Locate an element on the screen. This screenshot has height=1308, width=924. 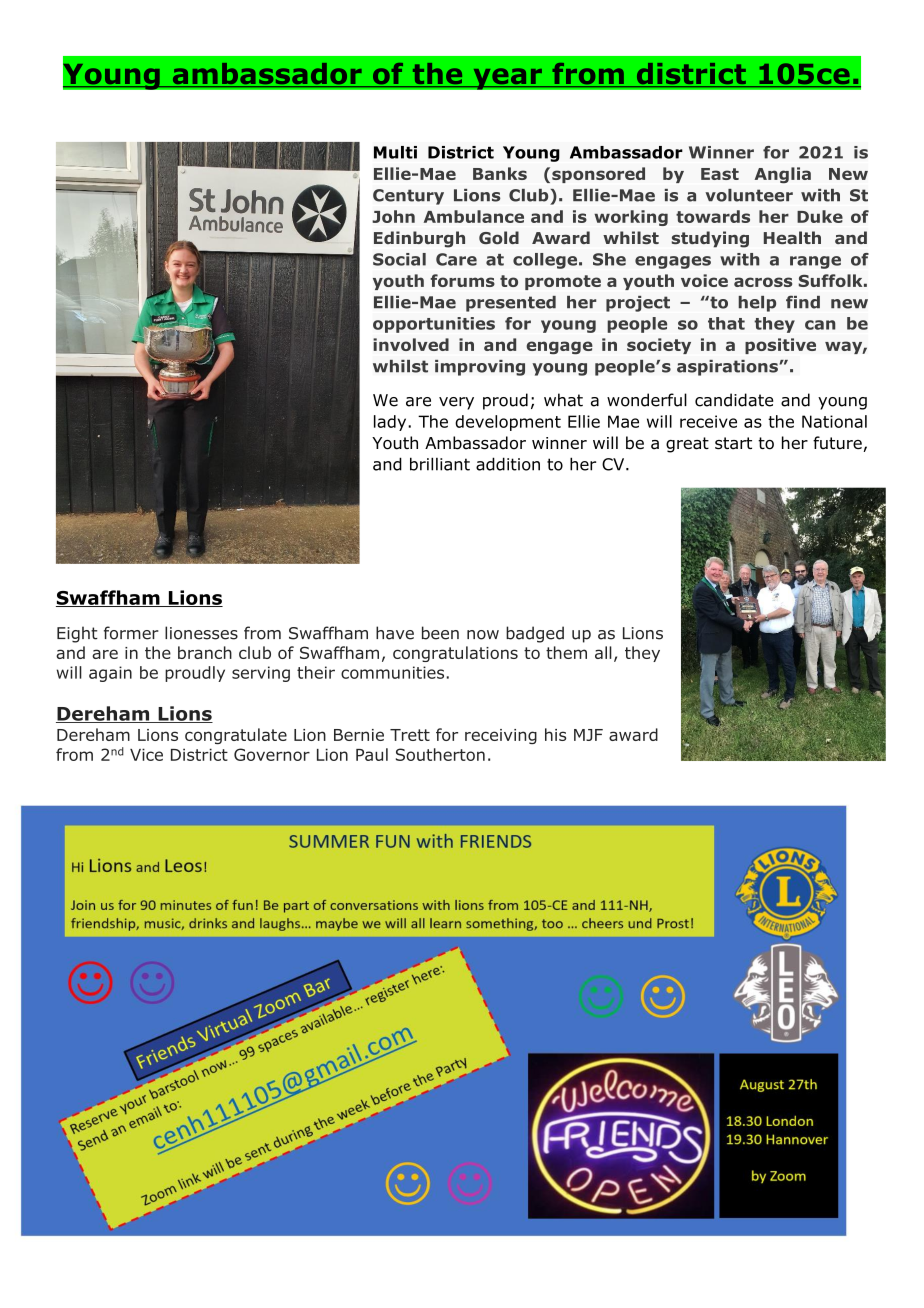
East is located at coordinates (720, 174).
